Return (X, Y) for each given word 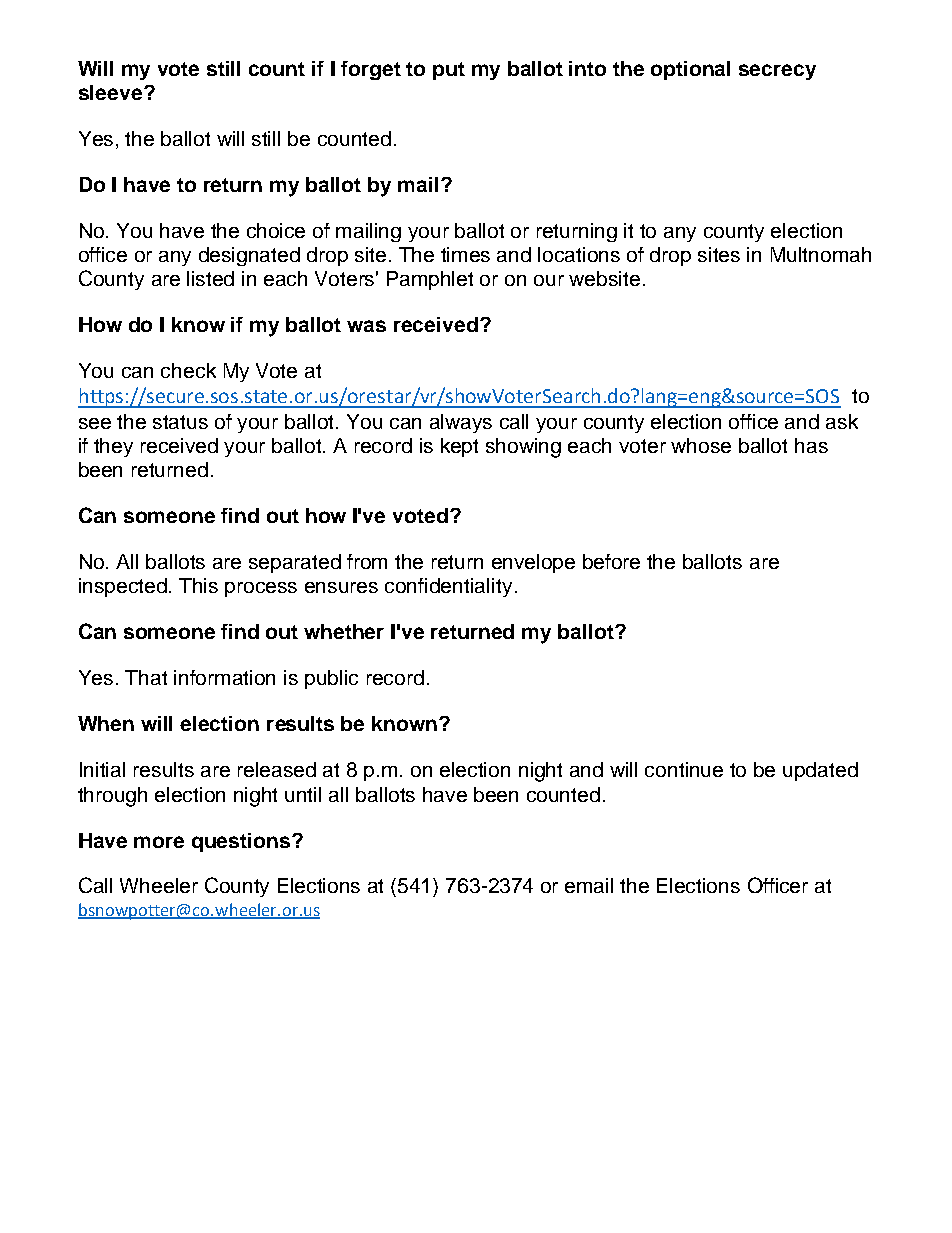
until (303, 794)
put (449, 71)
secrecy (777, 72)
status (180, 422)
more (159, 842)
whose (701, 445)
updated (820, 771)
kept (459, 447)
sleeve (112, 92)
